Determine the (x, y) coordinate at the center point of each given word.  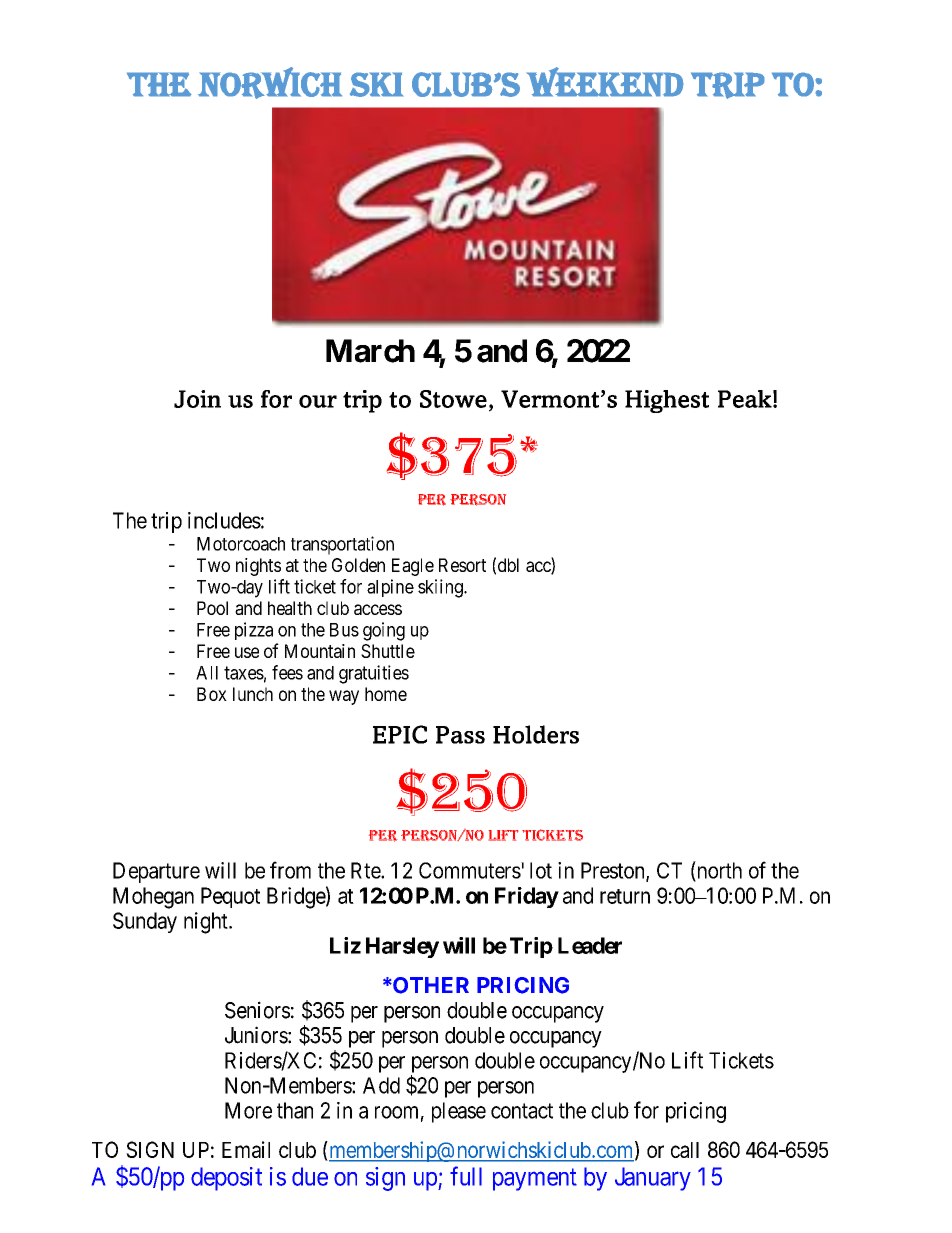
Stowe (453, 399)
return (625, 896)
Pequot (230, 897)
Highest (667, 401)
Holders (536, 734)
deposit (226, 1179)
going (384, 631)
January (653, 1179)
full (466, 1176)
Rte (366, 870)
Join (197, 399)
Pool (212, 608)
